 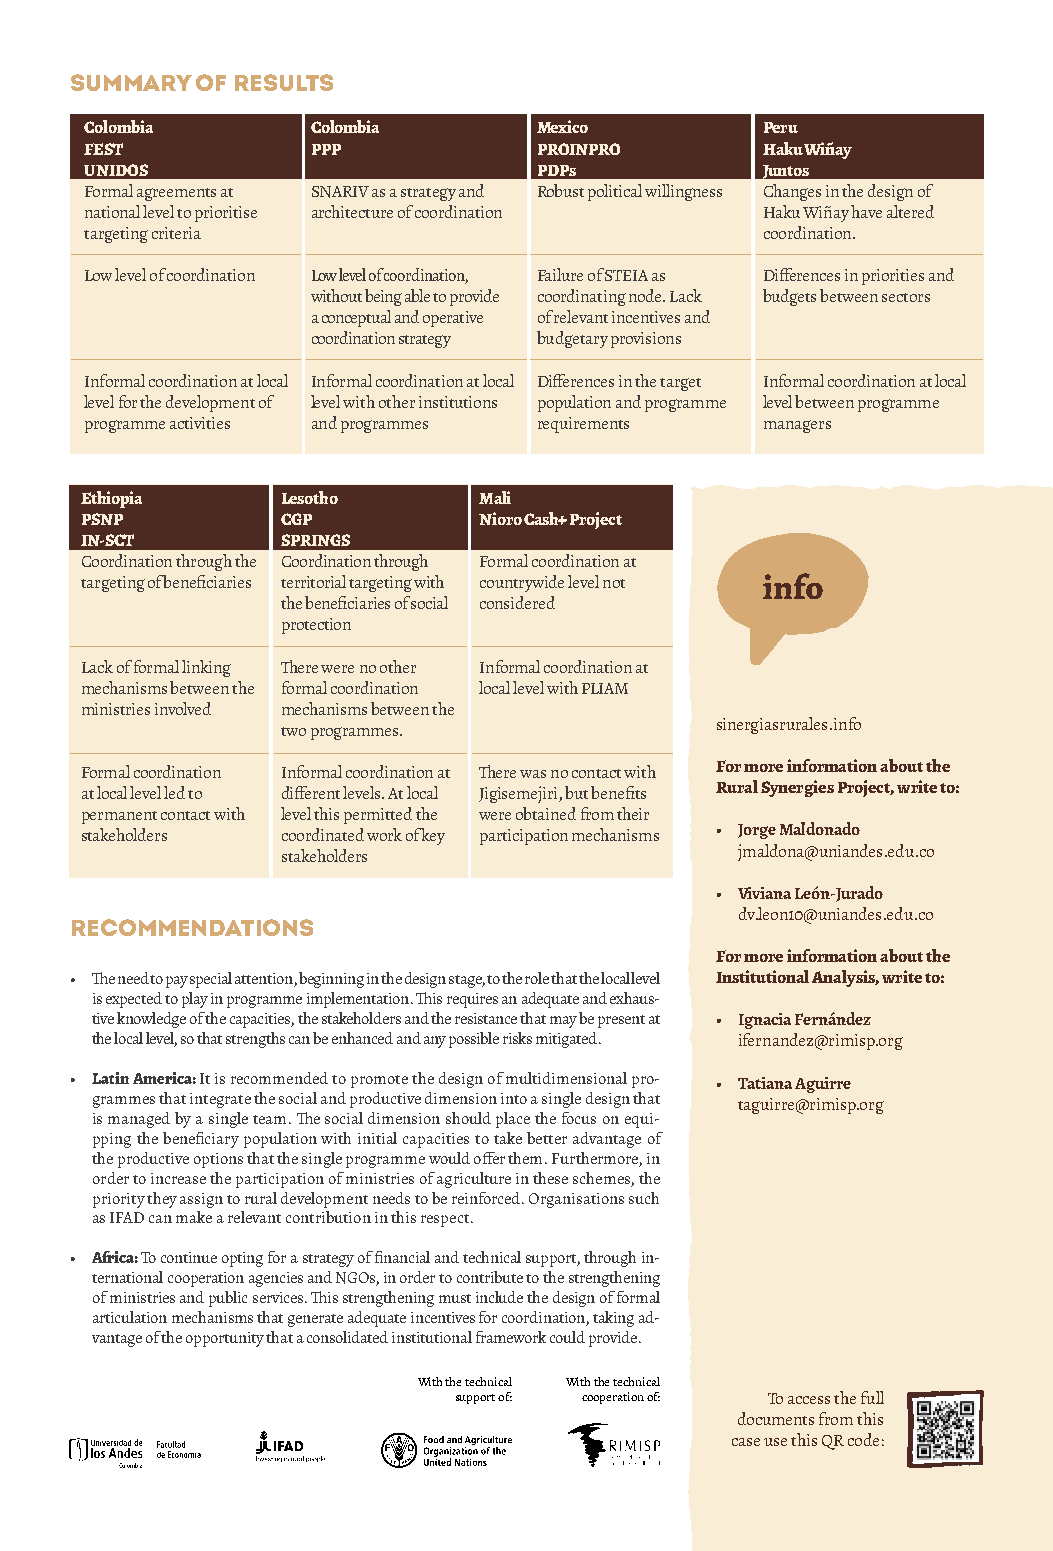 What do you see at coordinates (225, 1339) in the screenshot?
I see `opportunity` at bounding box center [225, 1339].
